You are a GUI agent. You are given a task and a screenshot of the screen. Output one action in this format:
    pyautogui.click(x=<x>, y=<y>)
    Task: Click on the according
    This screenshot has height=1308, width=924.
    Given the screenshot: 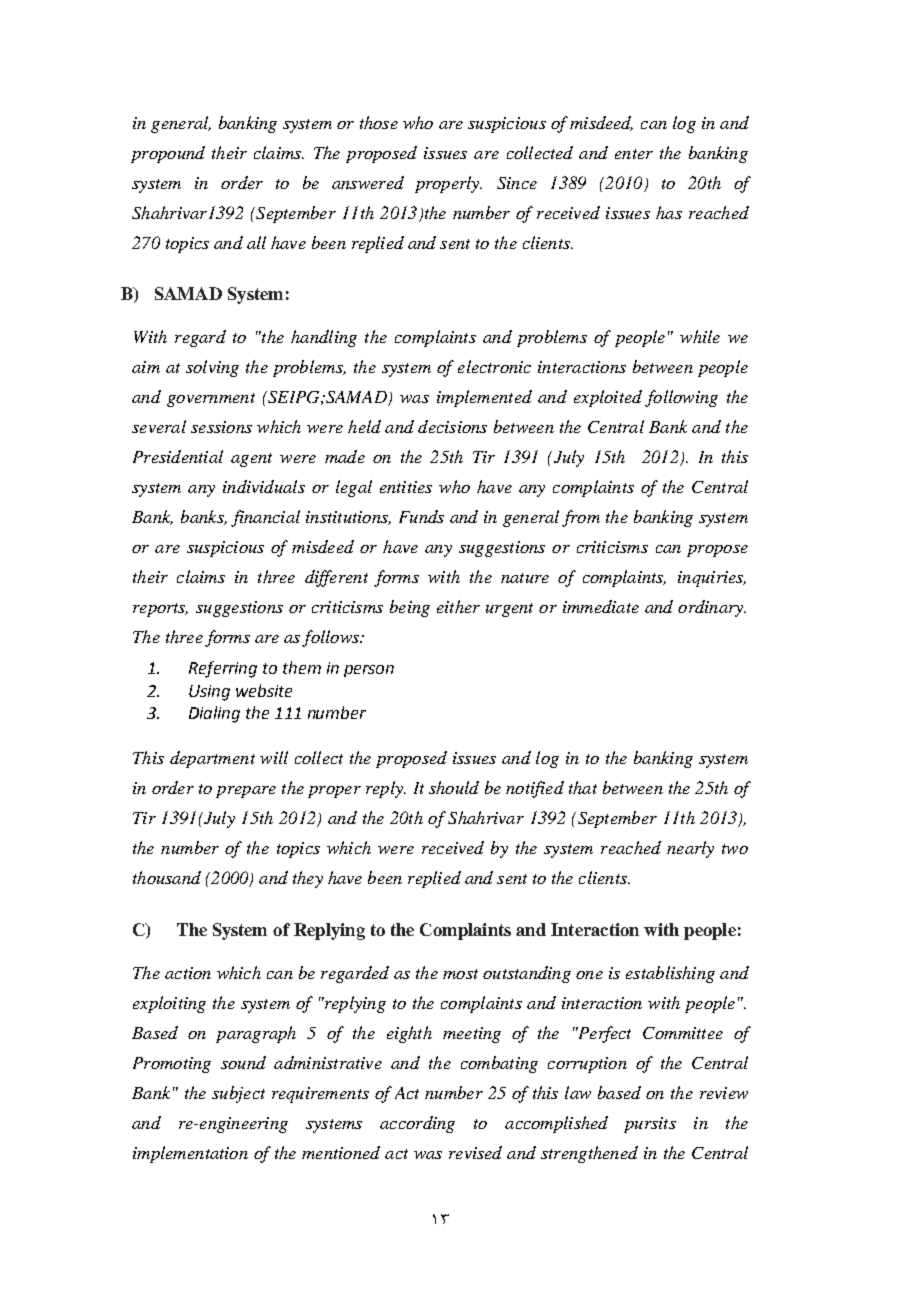 What is the action you would take?
    pyautogui.click(x=417, y=1124)
